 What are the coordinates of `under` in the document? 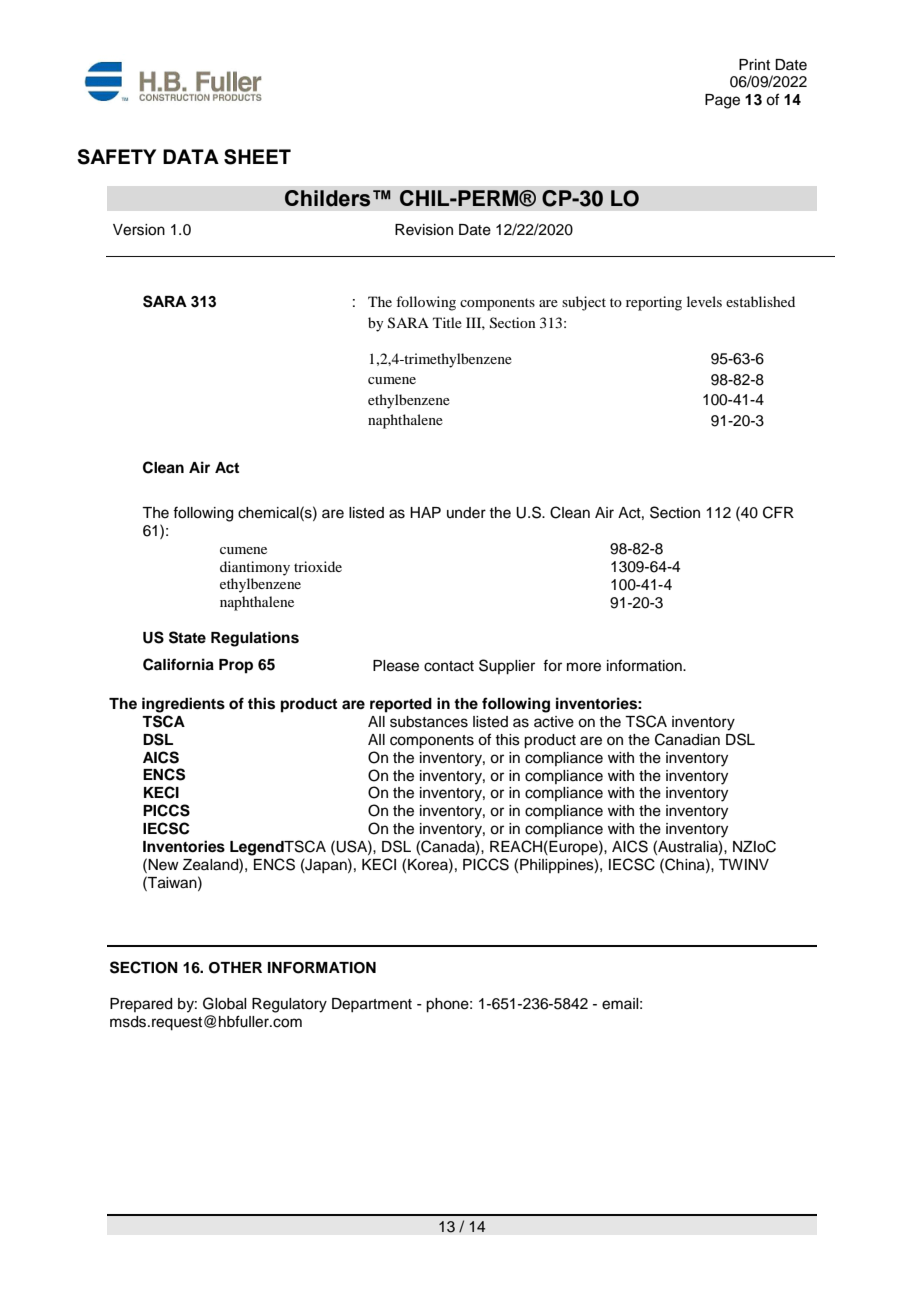 It's located at (466, 513).
